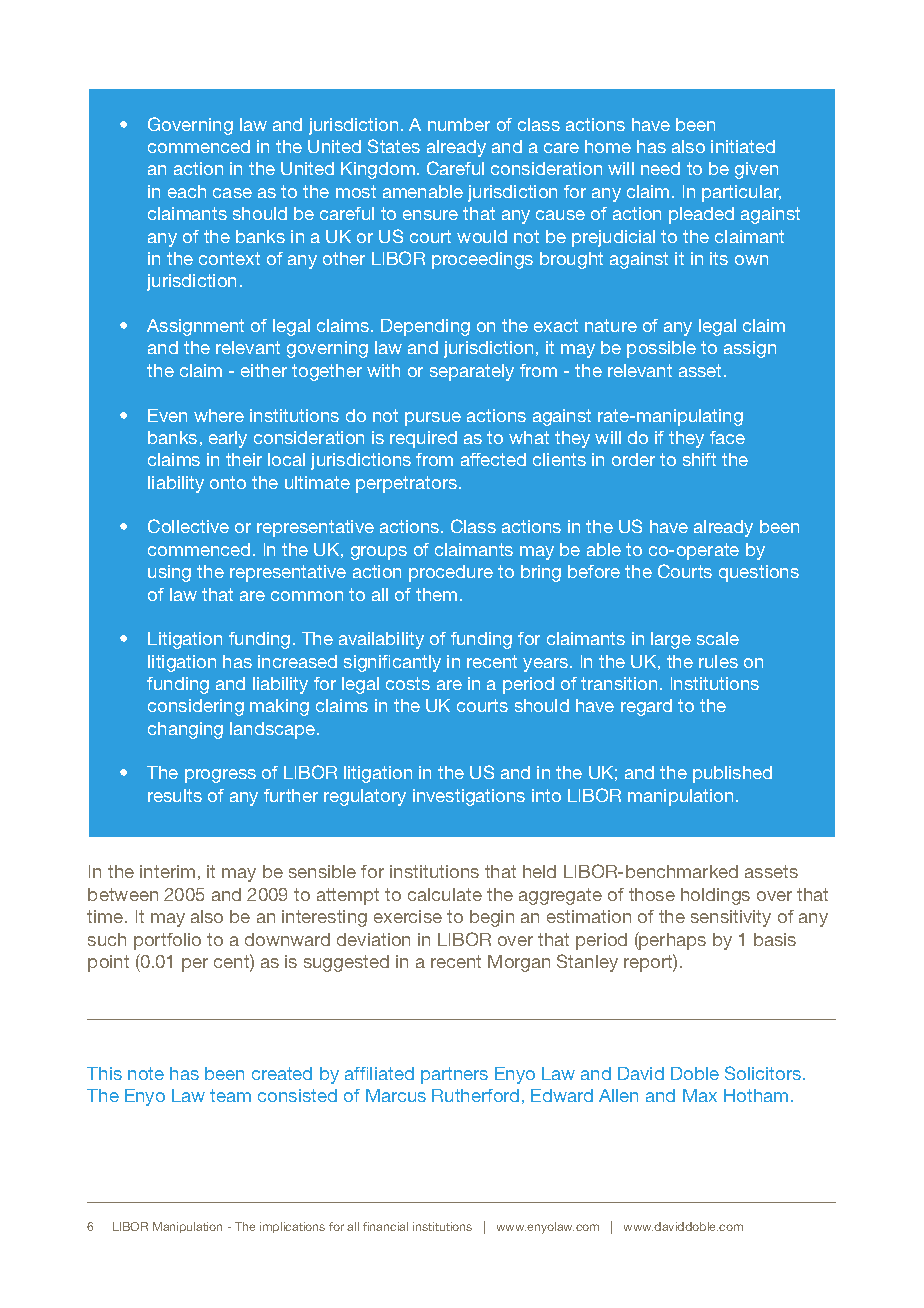 The width and height of the screenshot is (924, 1308). I want to click on need, so click(660, 168).
